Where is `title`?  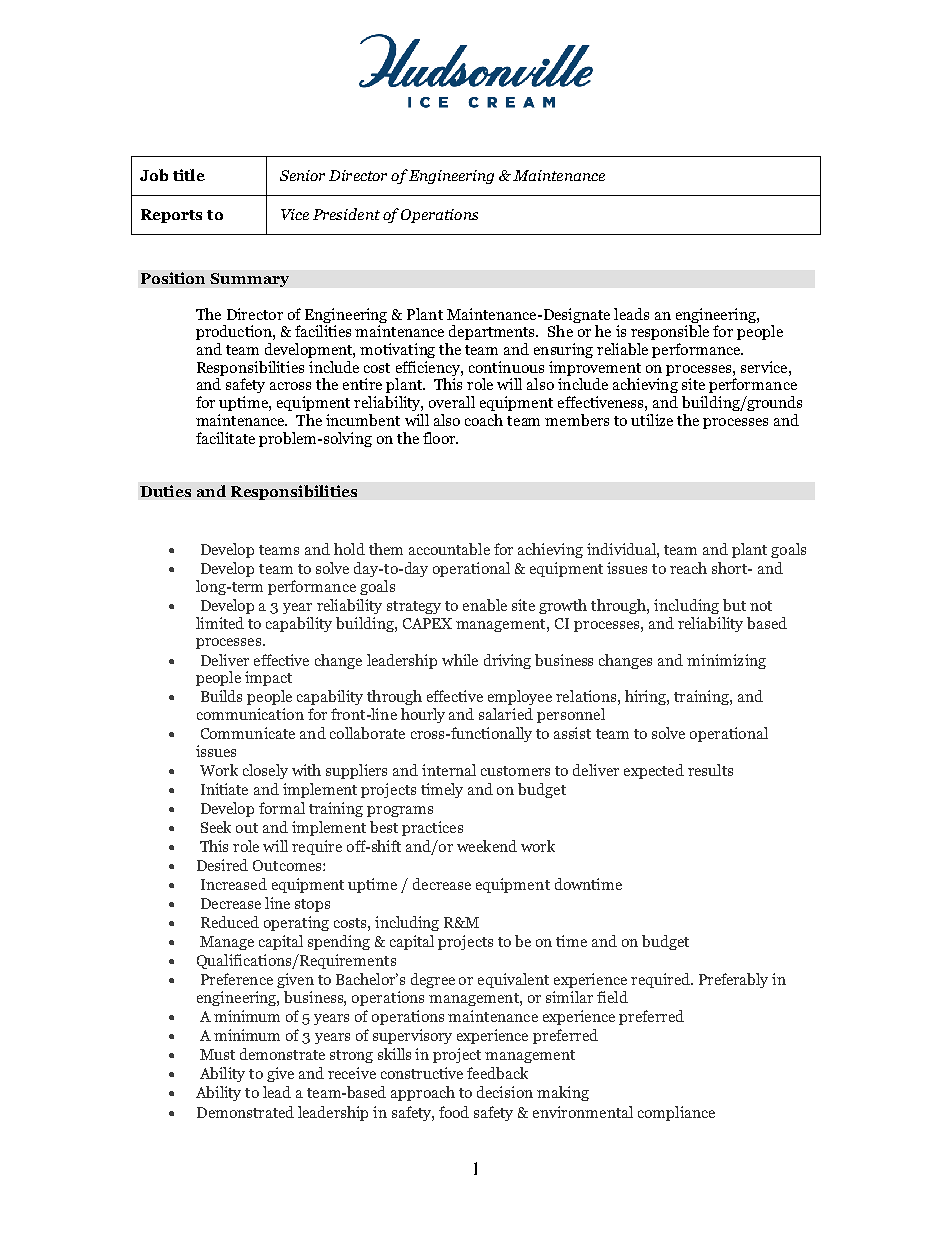 title is located at coordinates (189, 175).
